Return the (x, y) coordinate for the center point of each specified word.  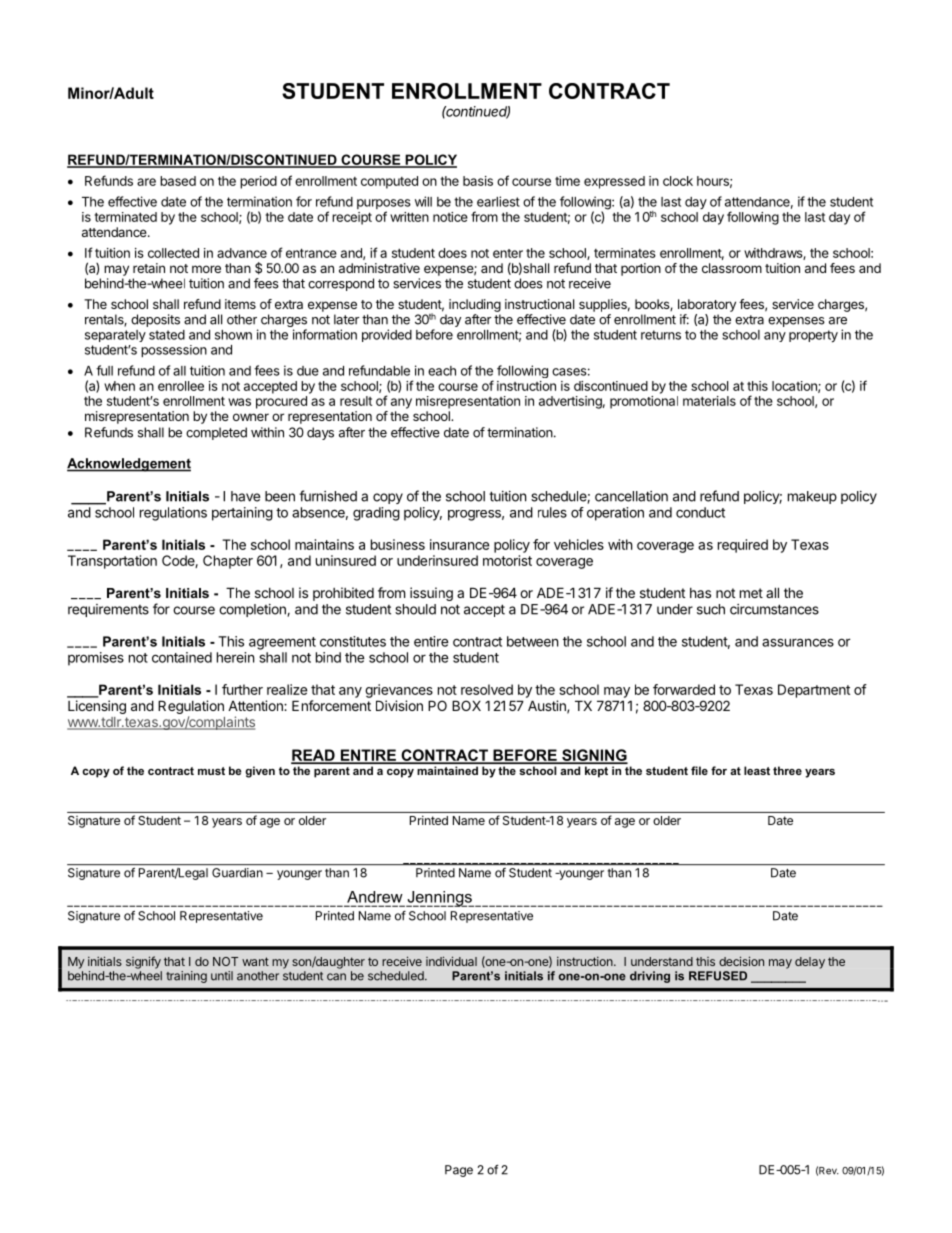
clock (678, 181)
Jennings (440, 899)
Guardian (237, 873)
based (178, 181)
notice (450, 217)
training (186, 977)
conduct (700, 512)
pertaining (242, 514)
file (699, 770)
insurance (459, 544)
